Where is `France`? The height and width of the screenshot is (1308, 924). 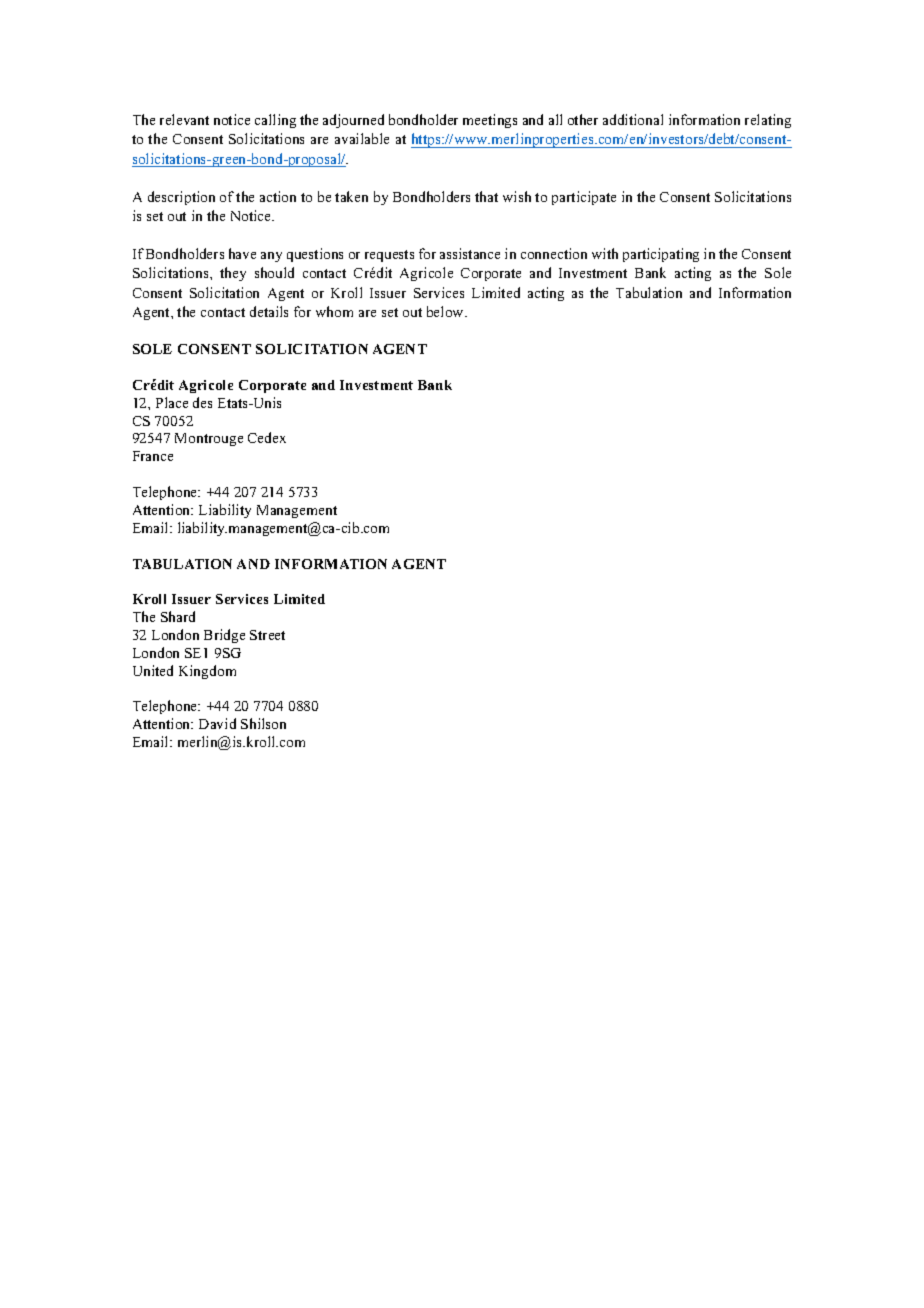
France is located at coordinates (153, 456).
